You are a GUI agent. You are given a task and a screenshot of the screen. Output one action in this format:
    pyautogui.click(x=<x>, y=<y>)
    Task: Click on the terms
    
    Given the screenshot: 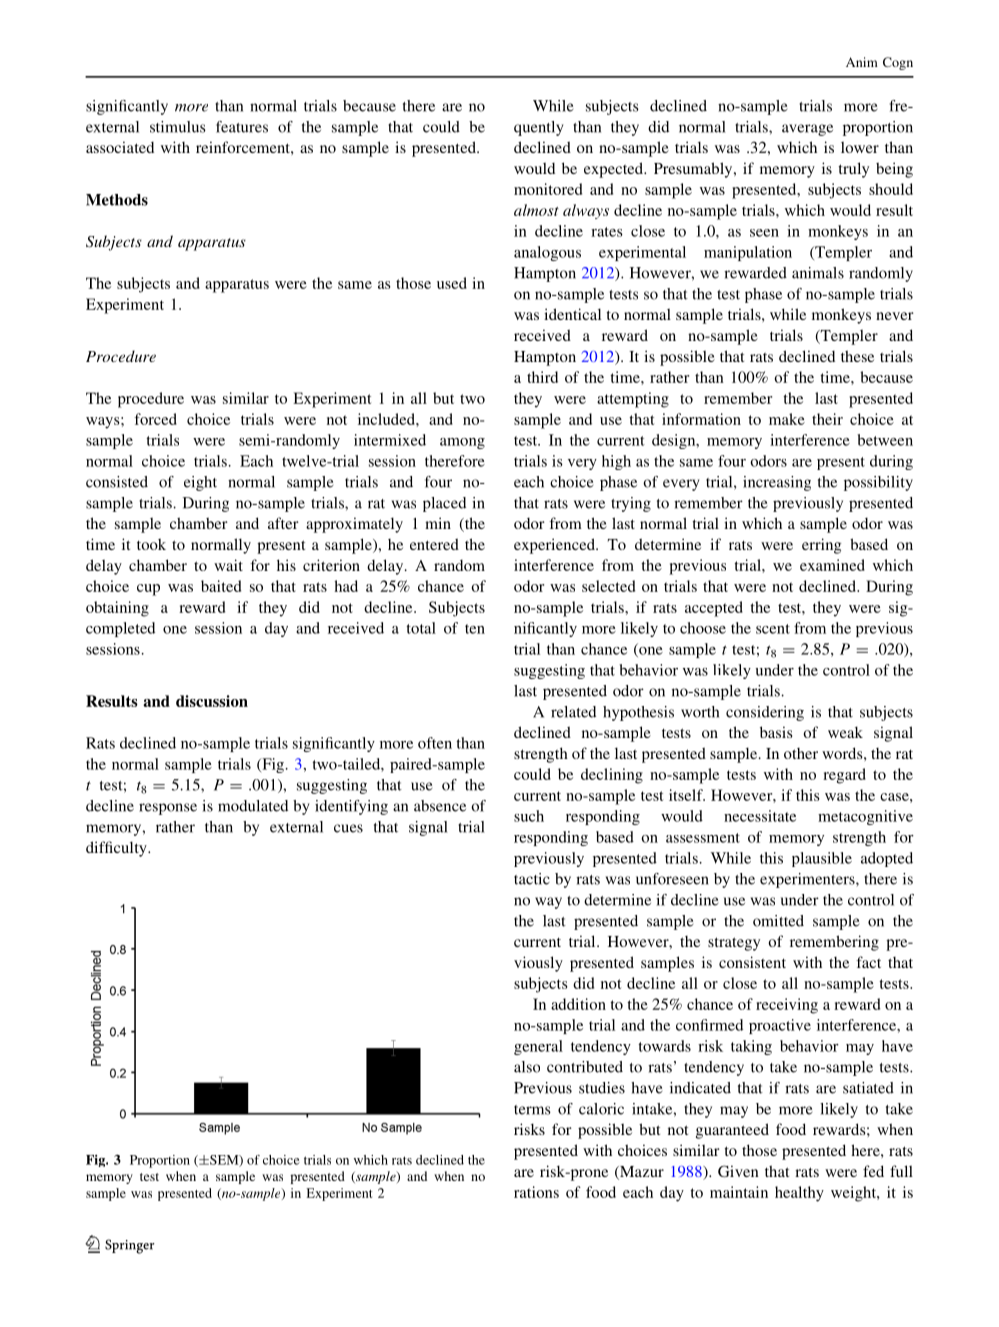 What is the action you would take?
    pyautogui.click(x=532, y=1110)
